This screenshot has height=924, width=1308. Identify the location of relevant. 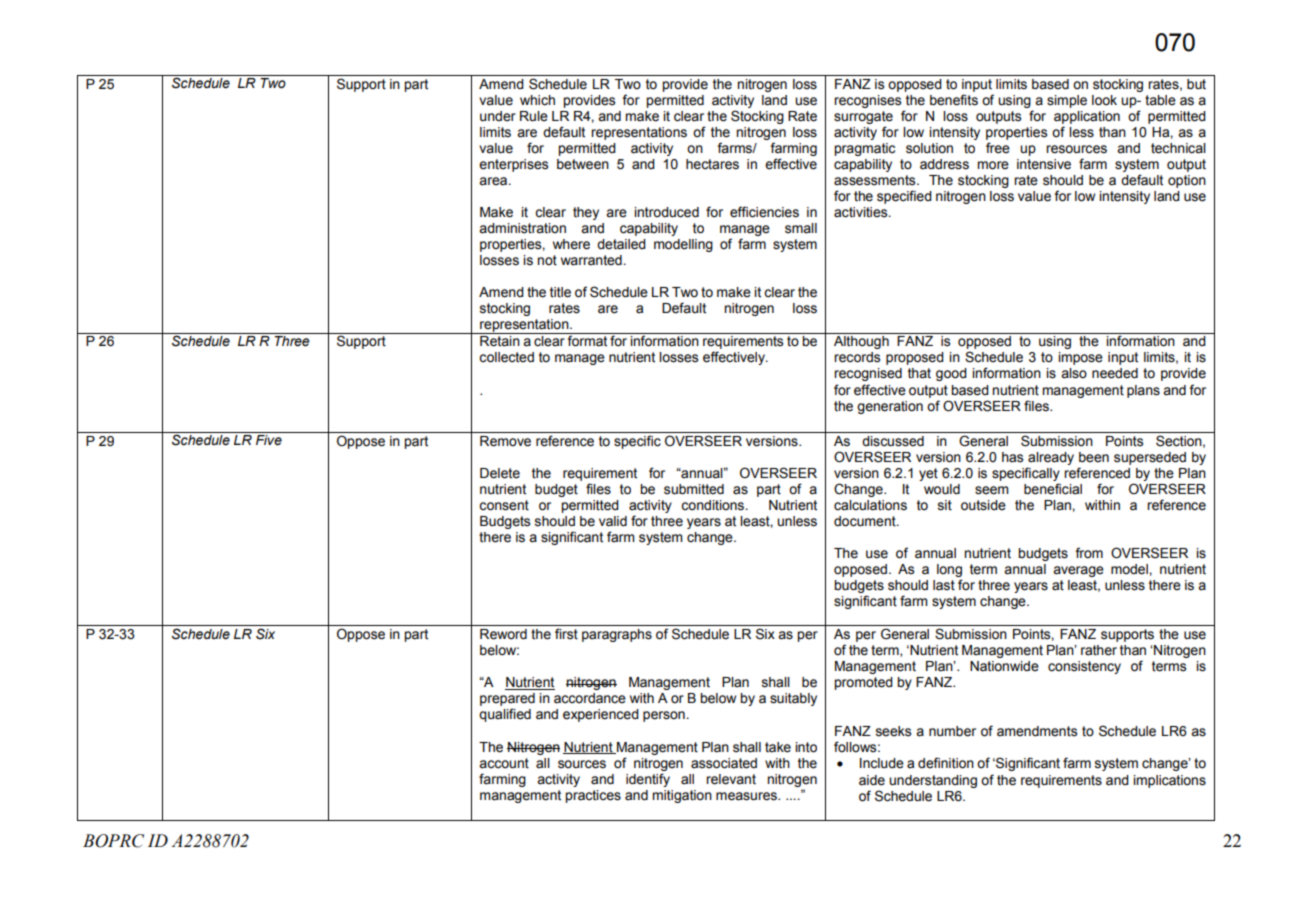
(731, 779).
